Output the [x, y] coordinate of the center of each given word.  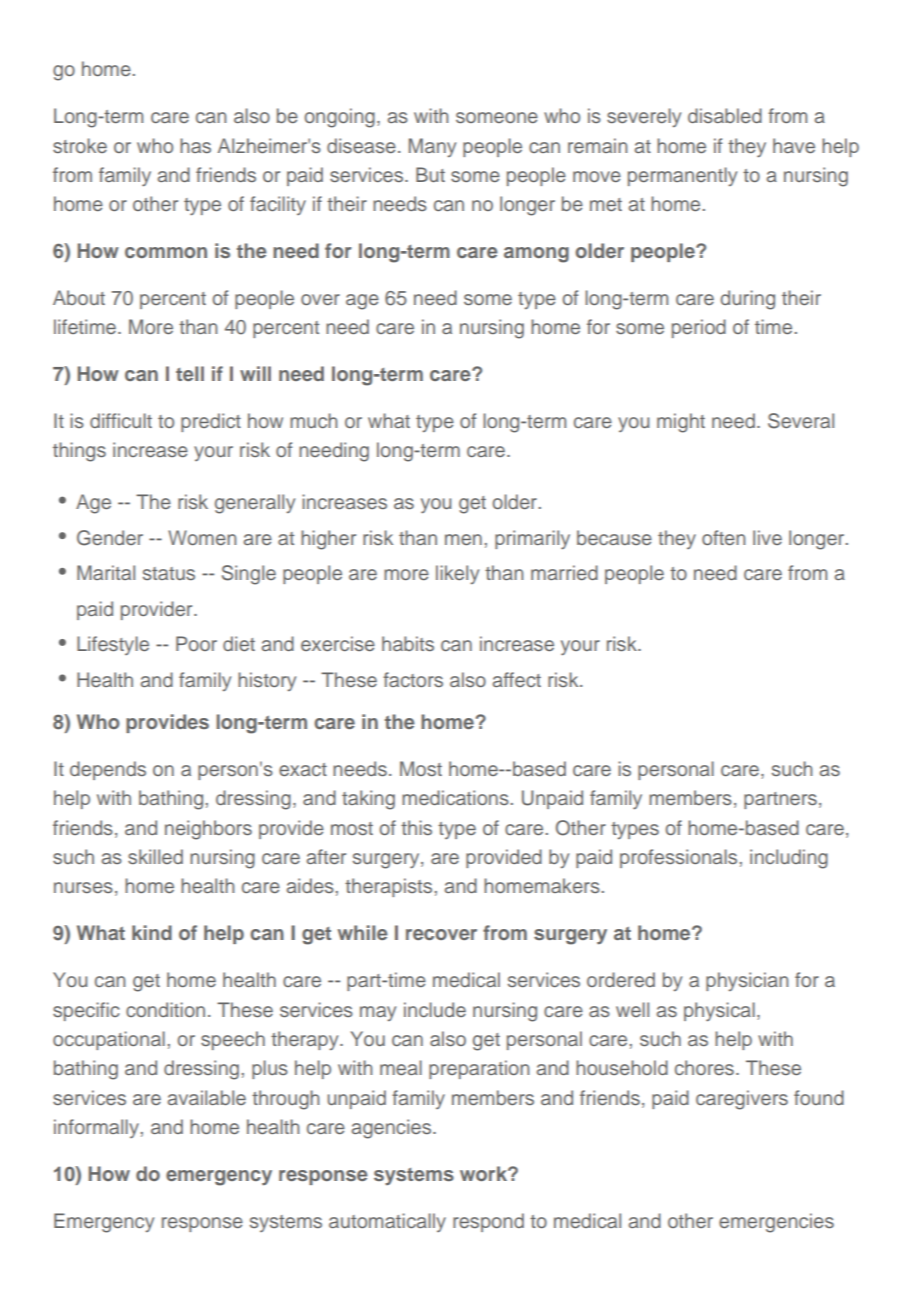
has [195, 145]
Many [432, 147]
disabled [725, 115]
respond [488, 1222]
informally [96, 1128]
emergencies [776, 1223]
